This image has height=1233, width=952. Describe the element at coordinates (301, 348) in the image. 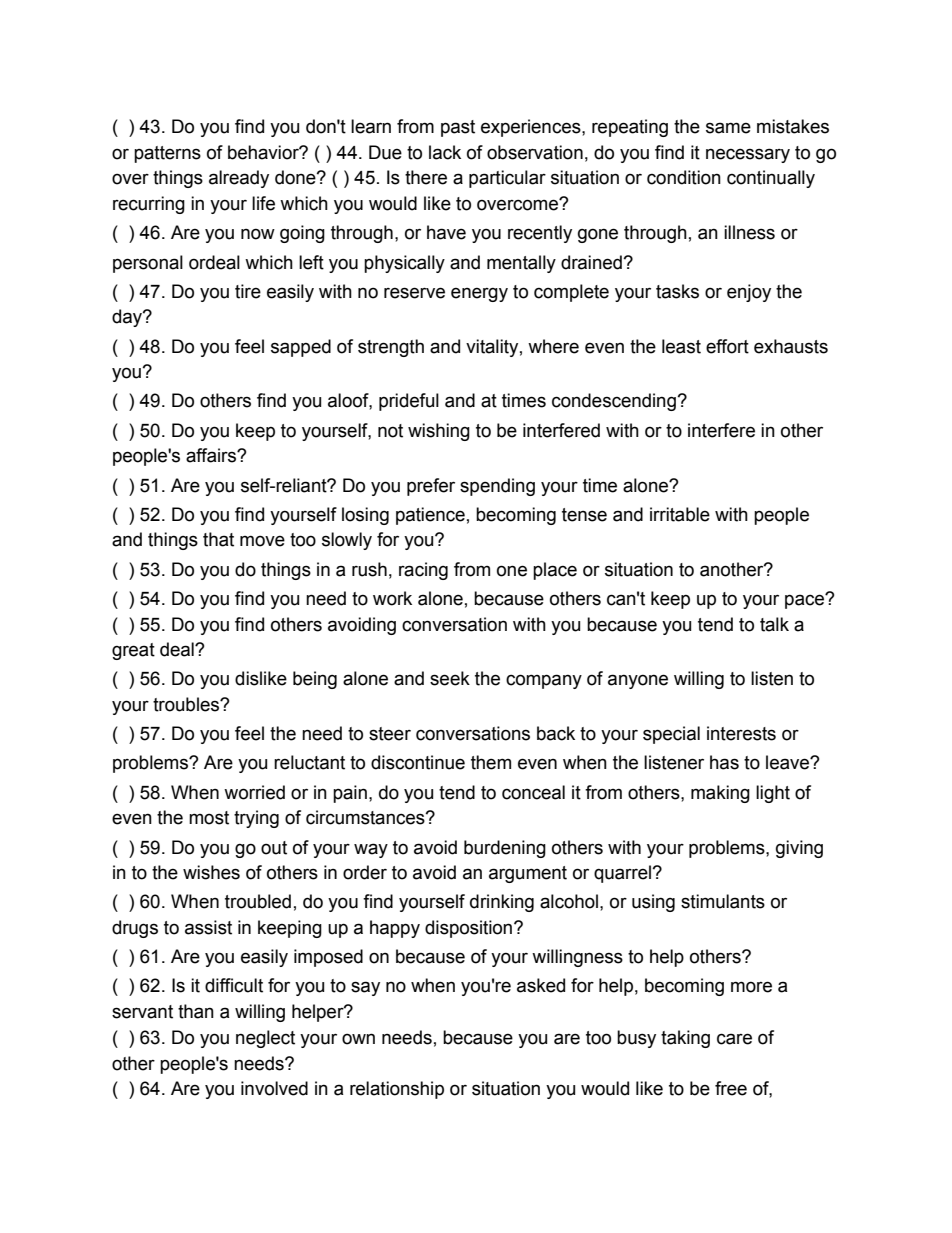

I see `sapped` at that location.
